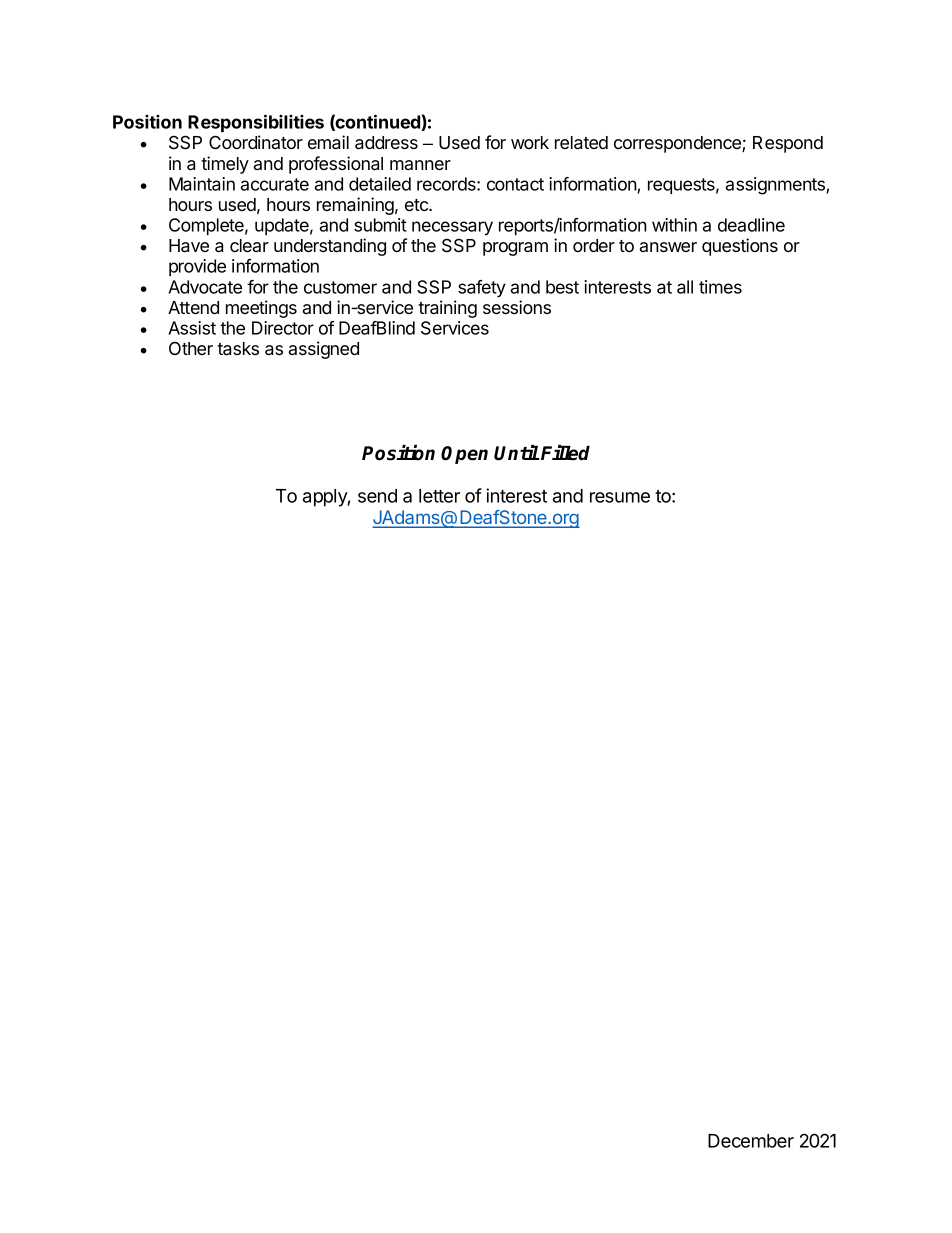 This screenshot has height=1233, width=952. What do you see at coordinates (751, 1141) in the screenshot?
I see `December` at bounding box center [751, 1141].
